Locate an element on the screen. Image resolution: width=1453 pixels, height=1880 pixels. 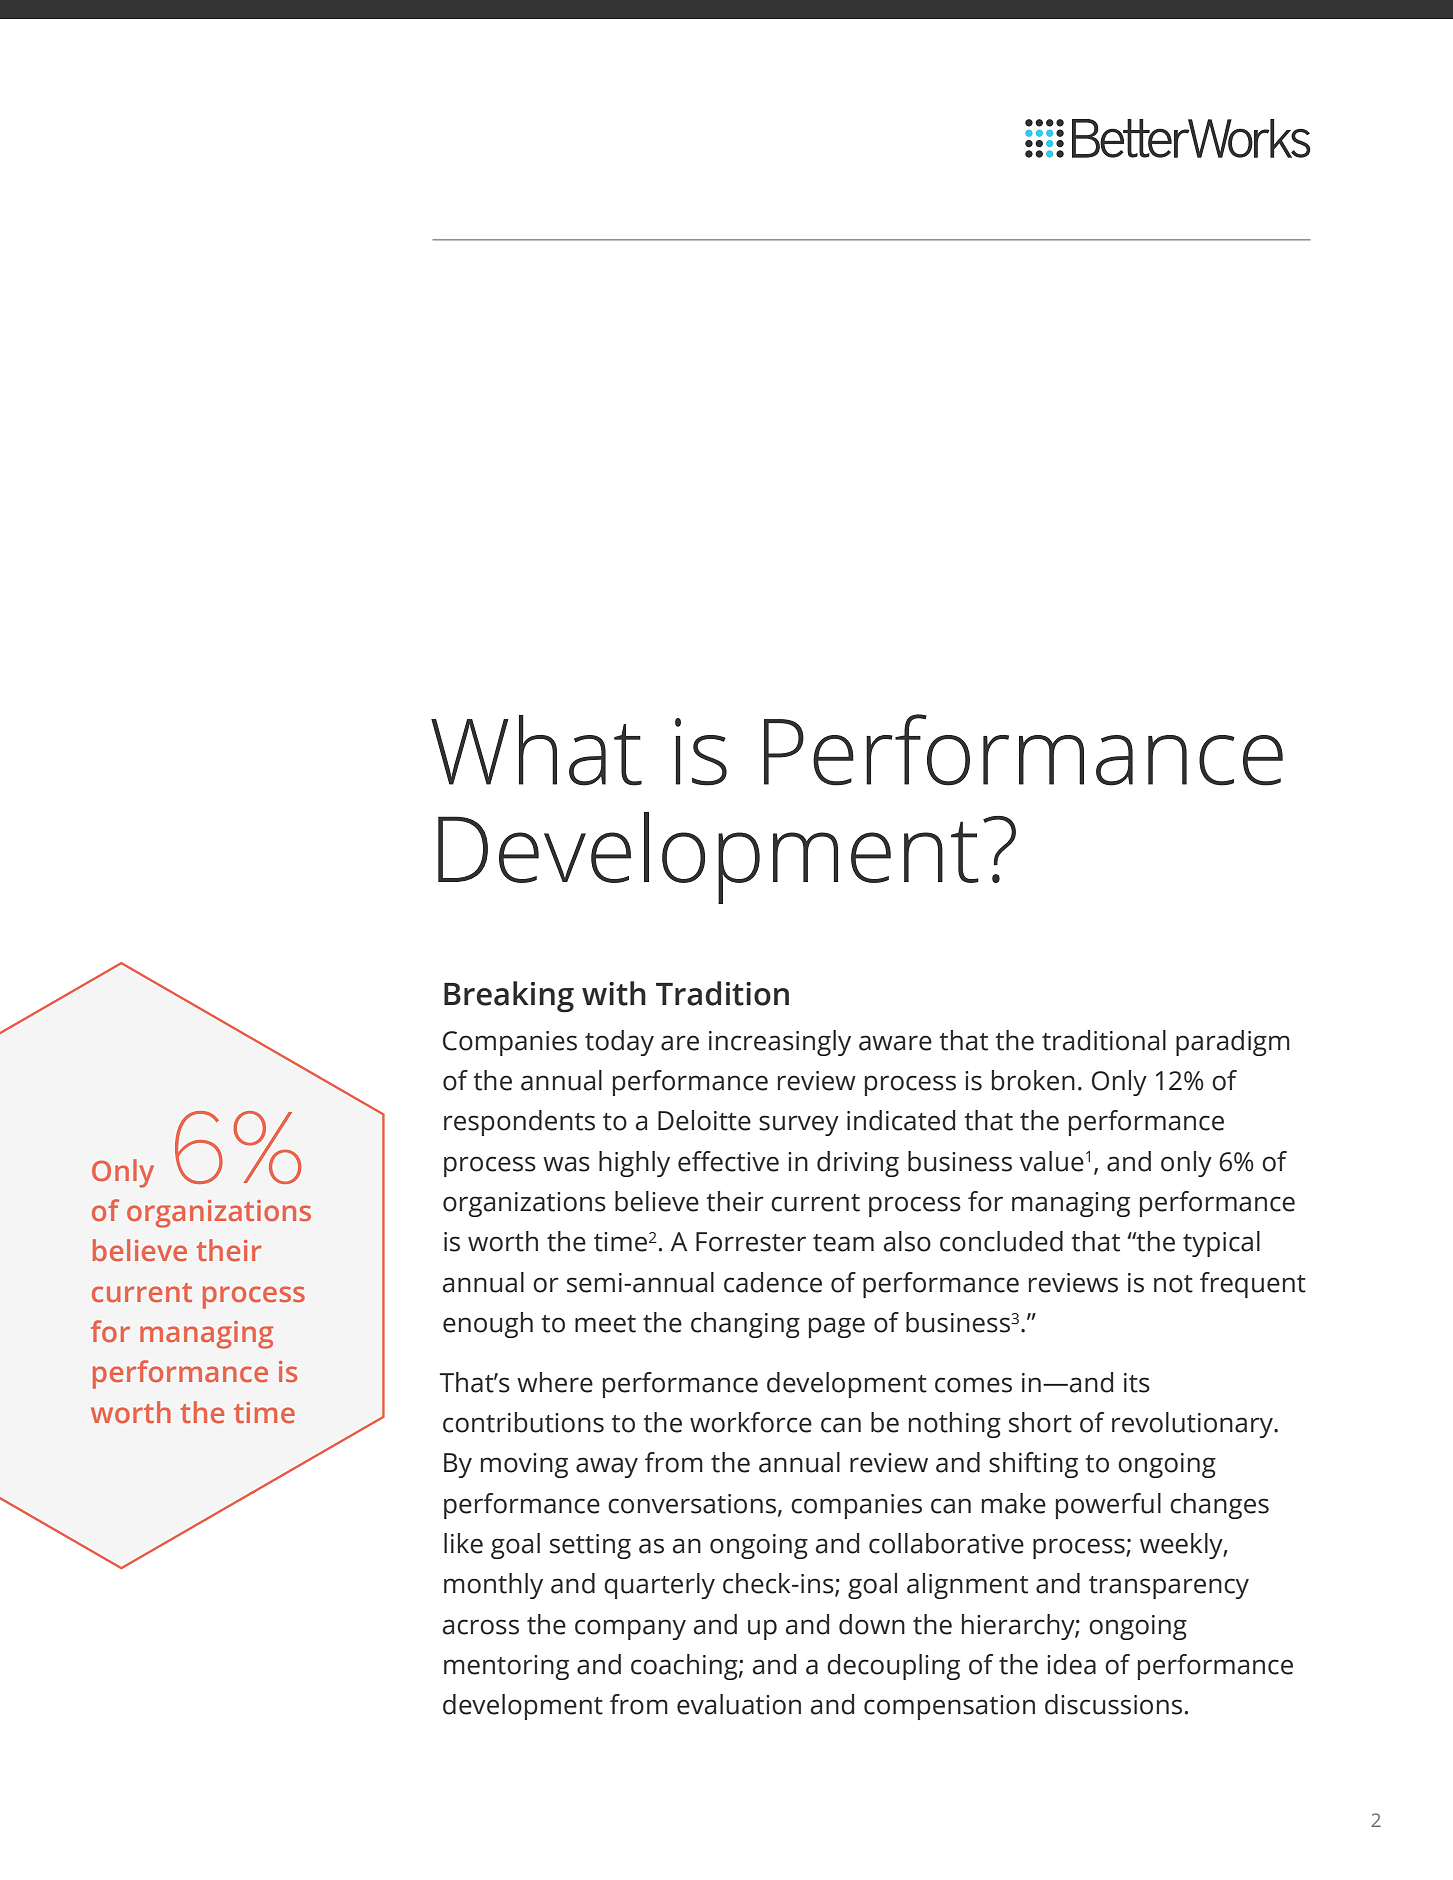
decoupling is located at coordinates (893, 1667).
